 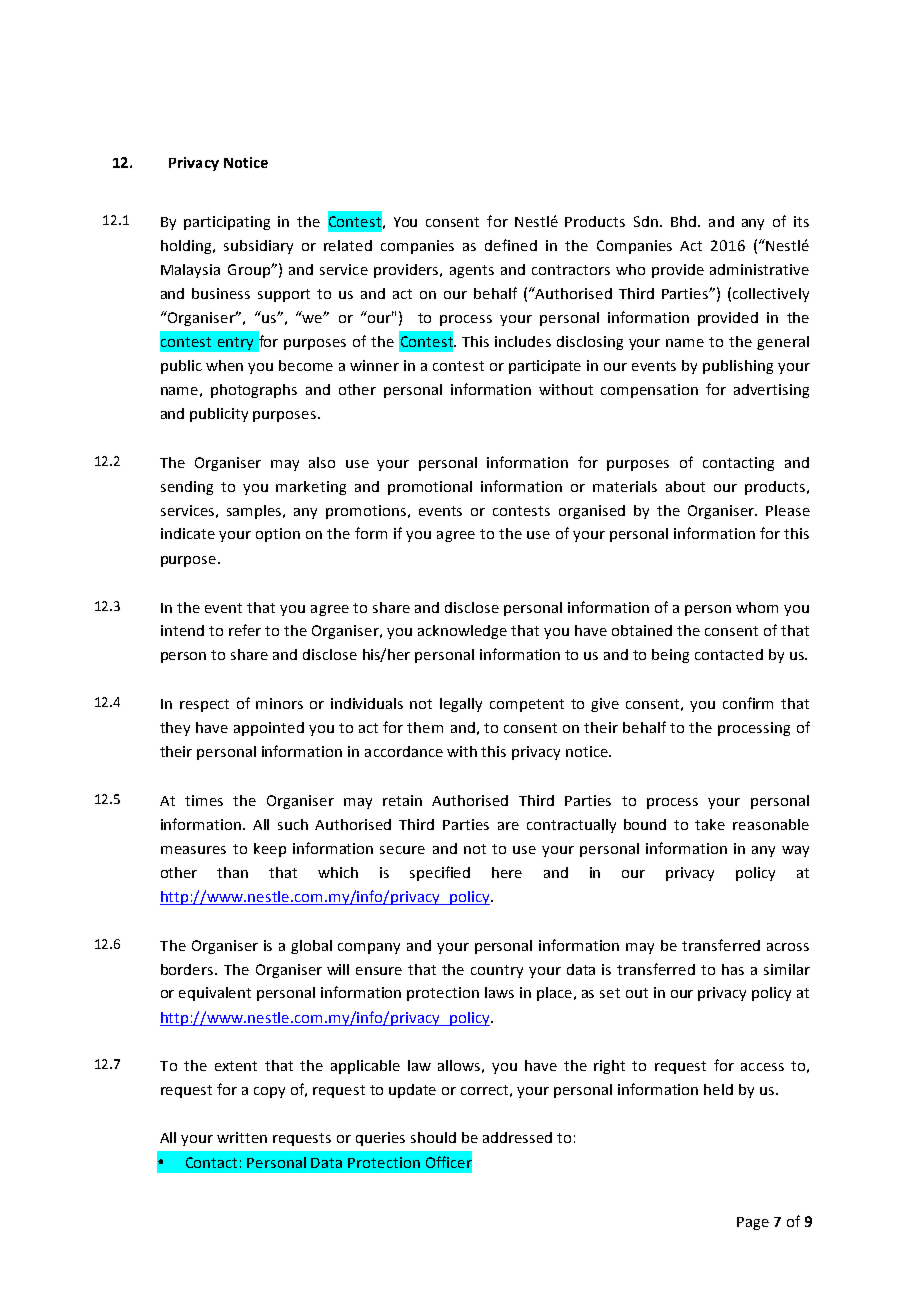 I want to click on appointed, so click(x=269, y=729).
